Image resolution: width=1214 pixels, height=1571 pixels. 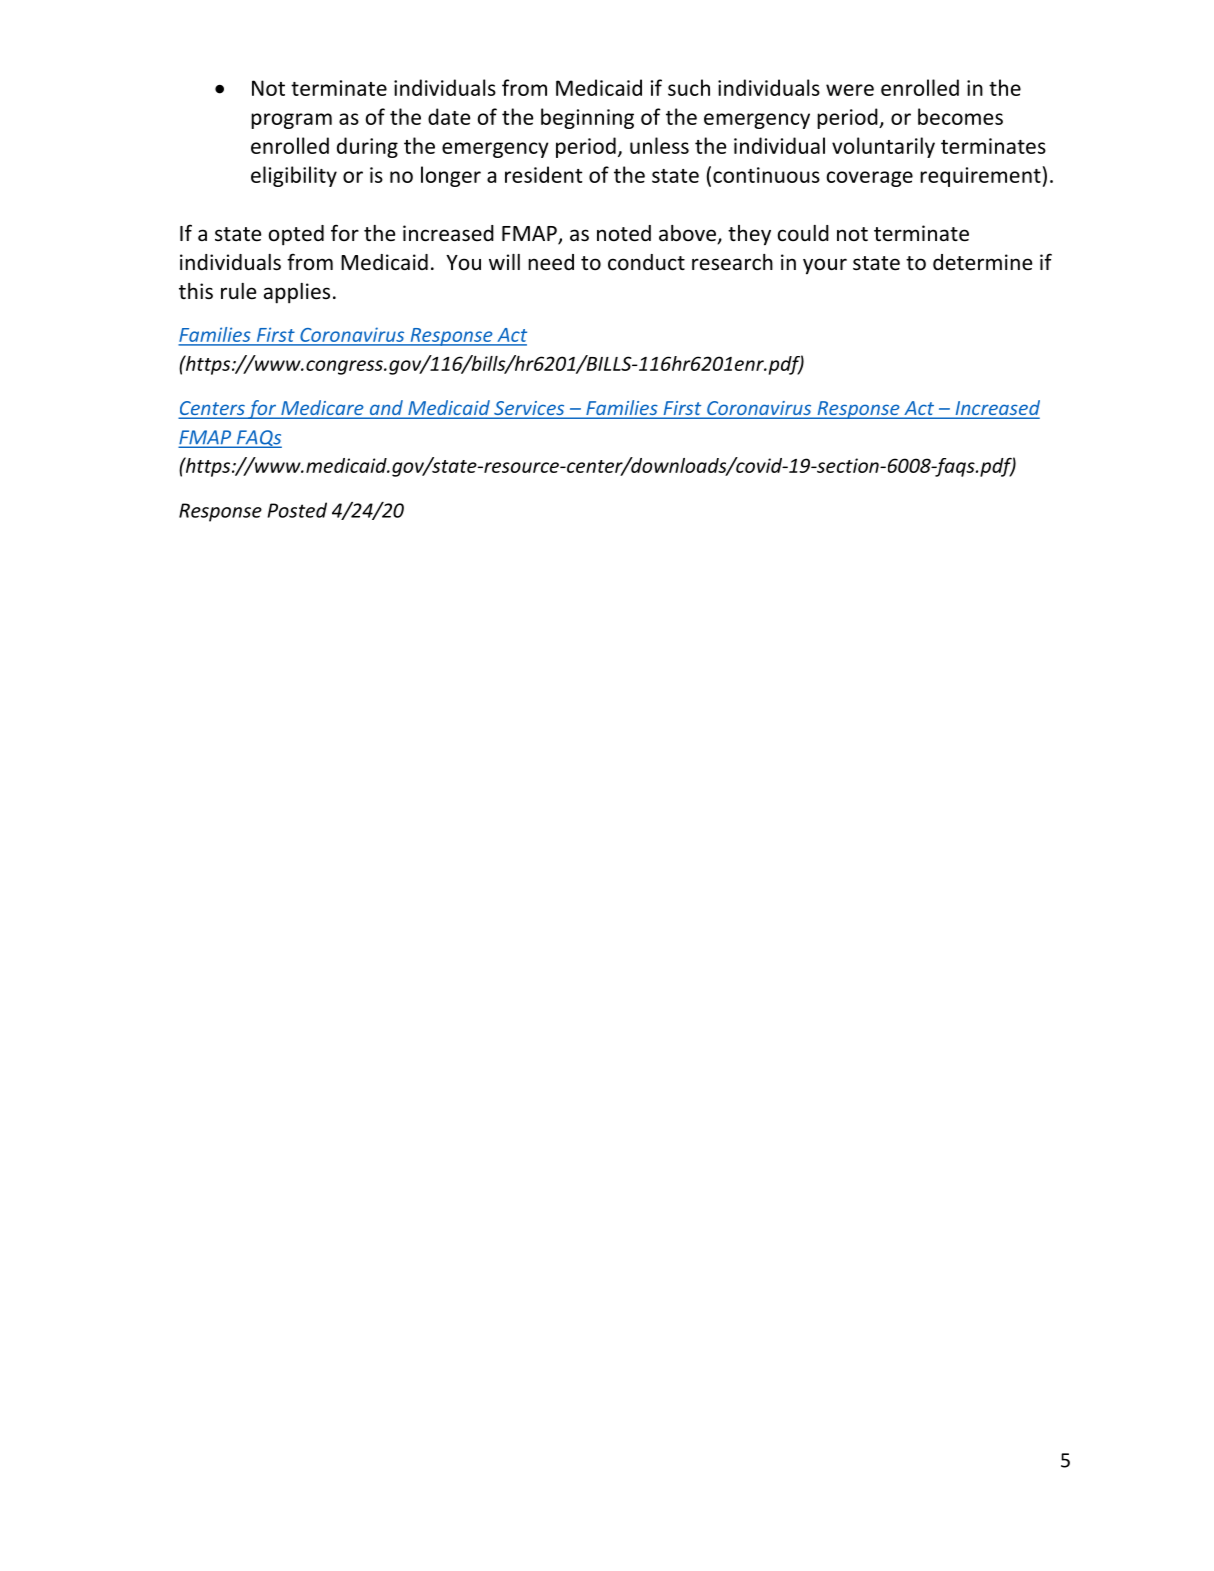 What do you see at coordinates (803, 233) in the screenshot?
I see `could` at bounding box center [803, 233].
